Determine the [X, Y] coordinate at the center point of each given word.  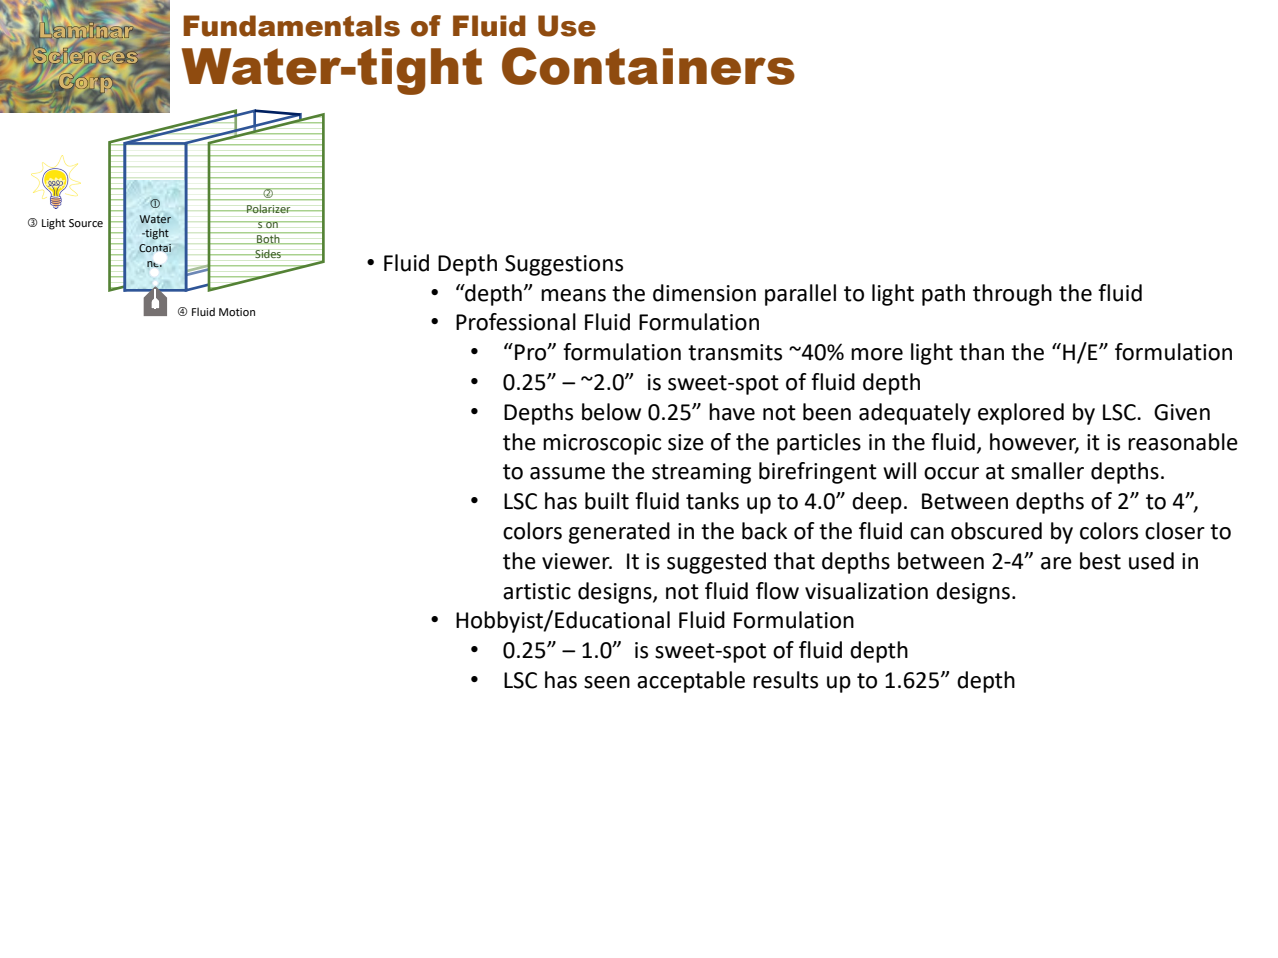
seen [607, 682]
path [943, 295]
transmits [735, 352]
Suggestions [564, 265]
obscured [996, 531]
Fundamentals [291, 26]
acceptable [691, 682]
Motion [237, 312]
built [607, 501]
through [1012, 295]
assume [567, 473]
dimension [704, 293]
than [981, 352]
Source [86, 223]
